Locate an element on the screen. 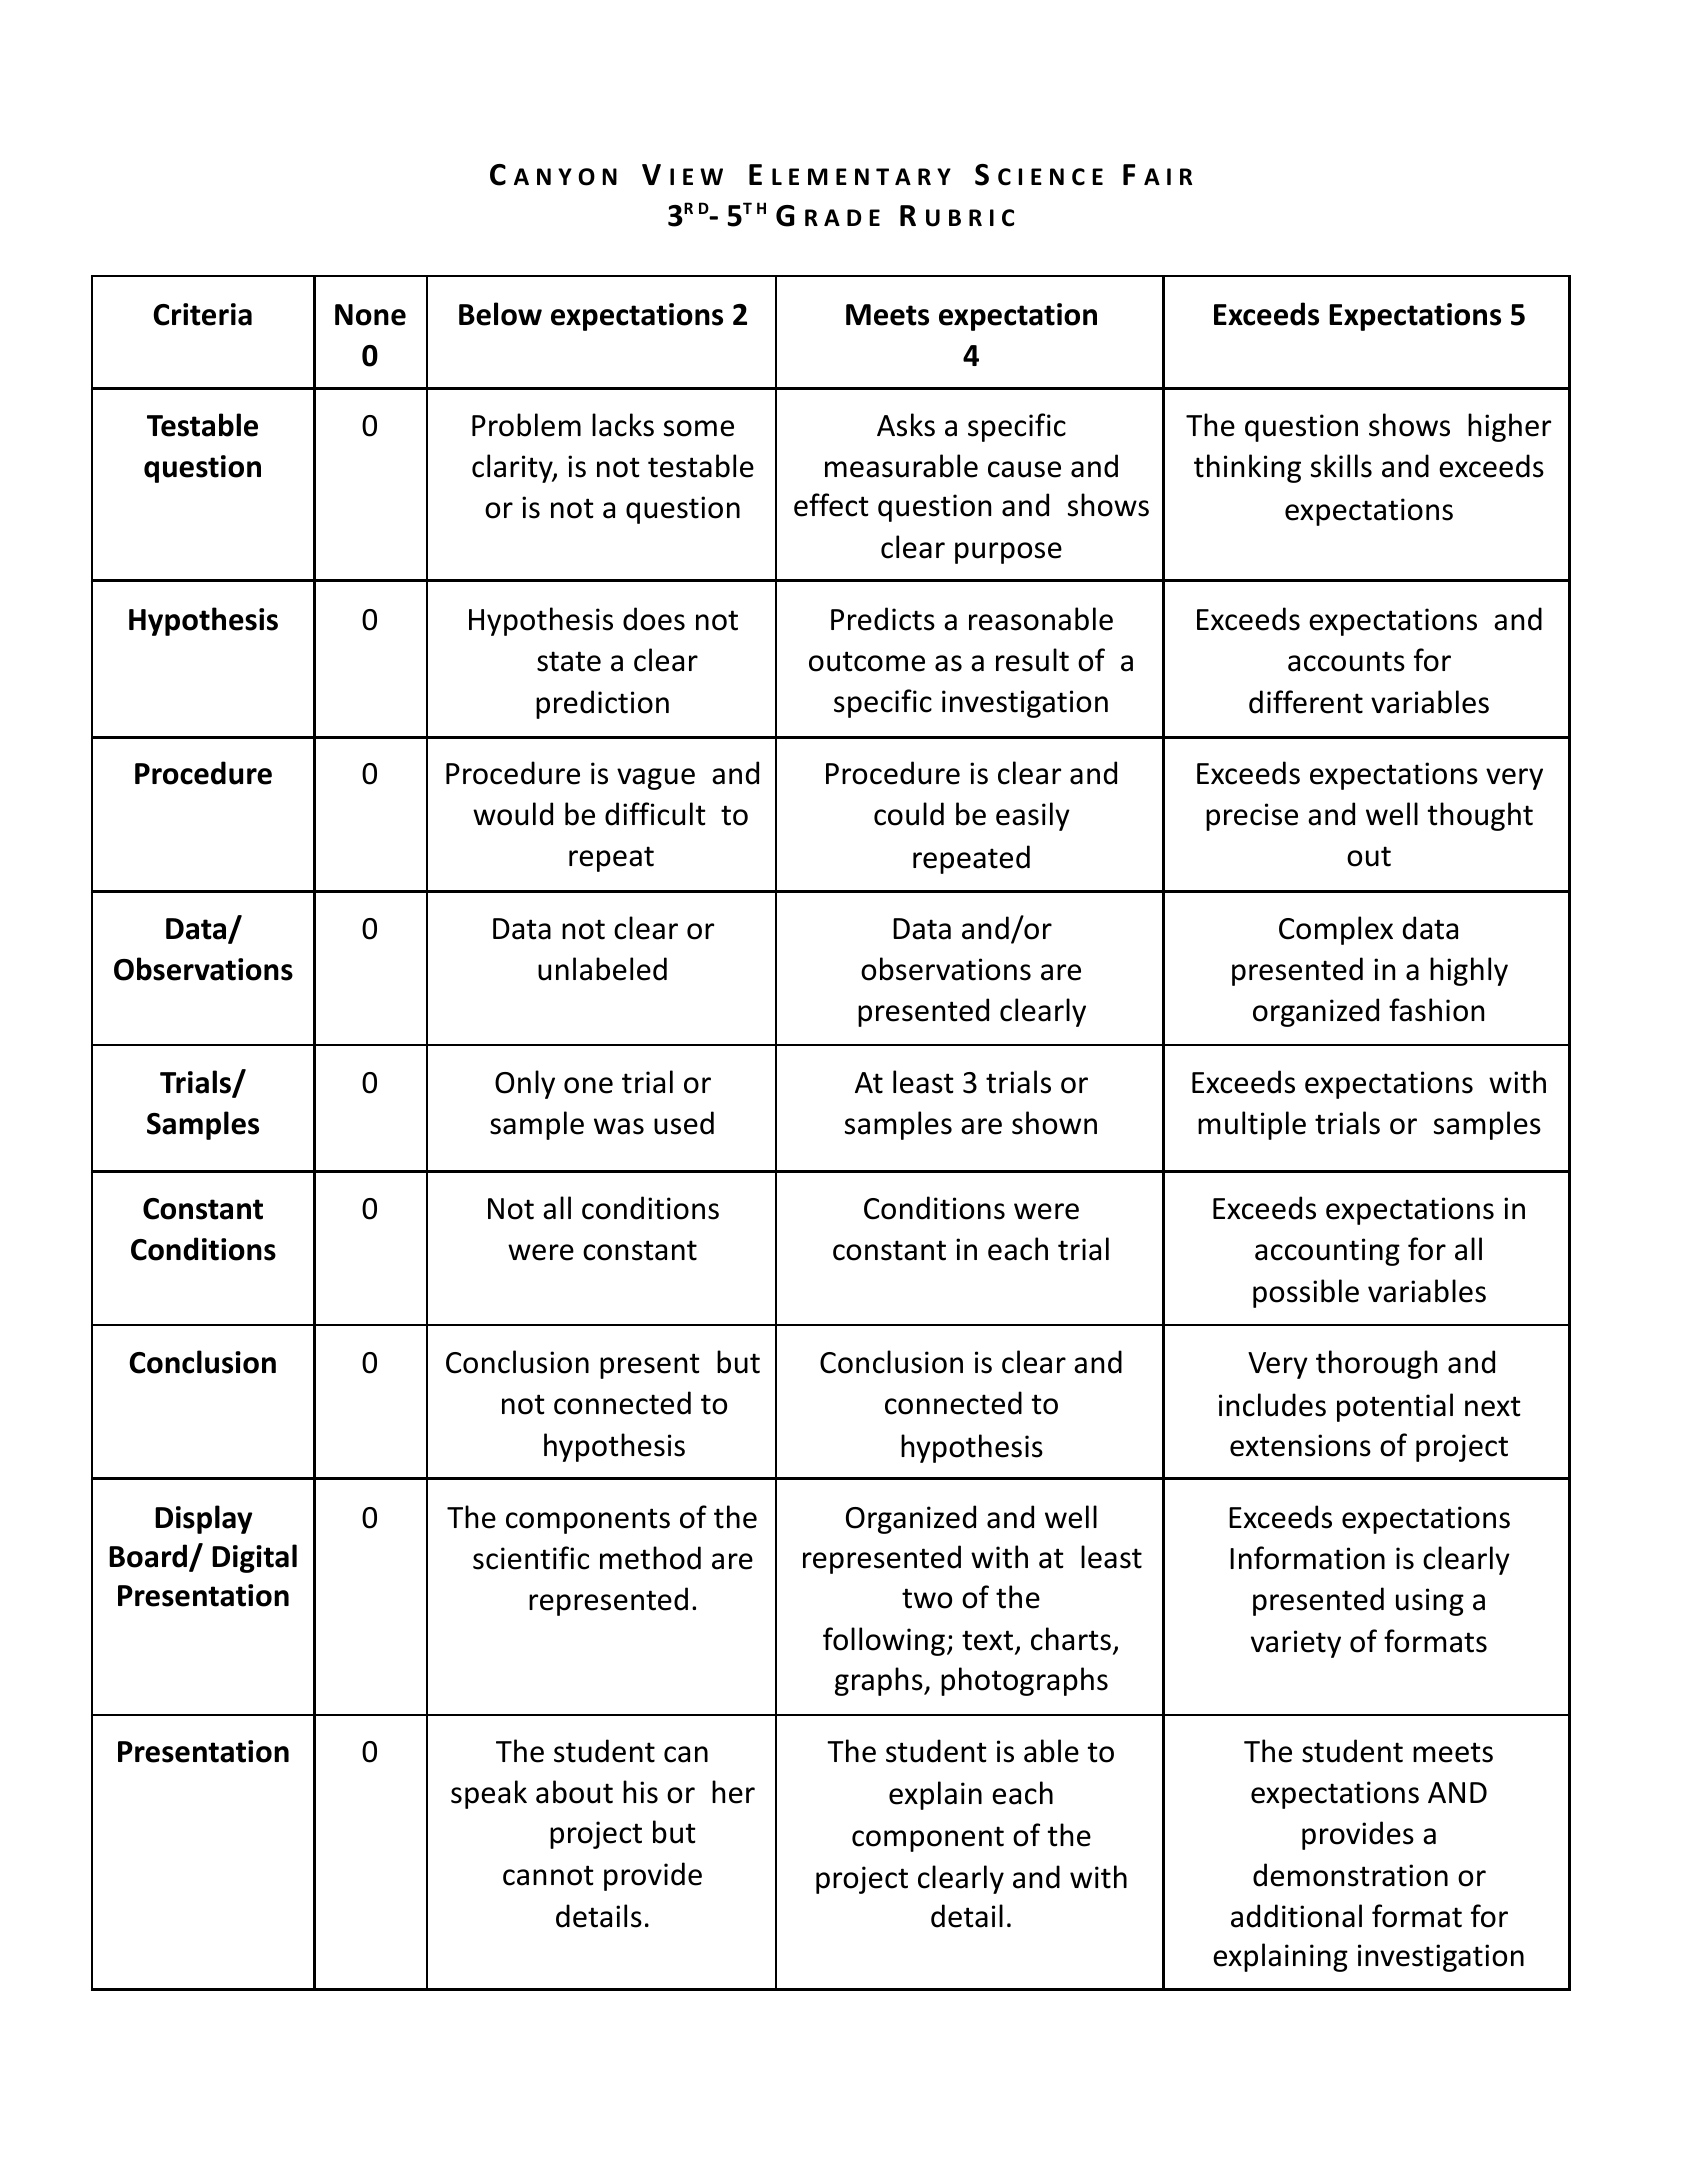 The image size is (1681, 2175). his is located at coordinates (640, 1792).
